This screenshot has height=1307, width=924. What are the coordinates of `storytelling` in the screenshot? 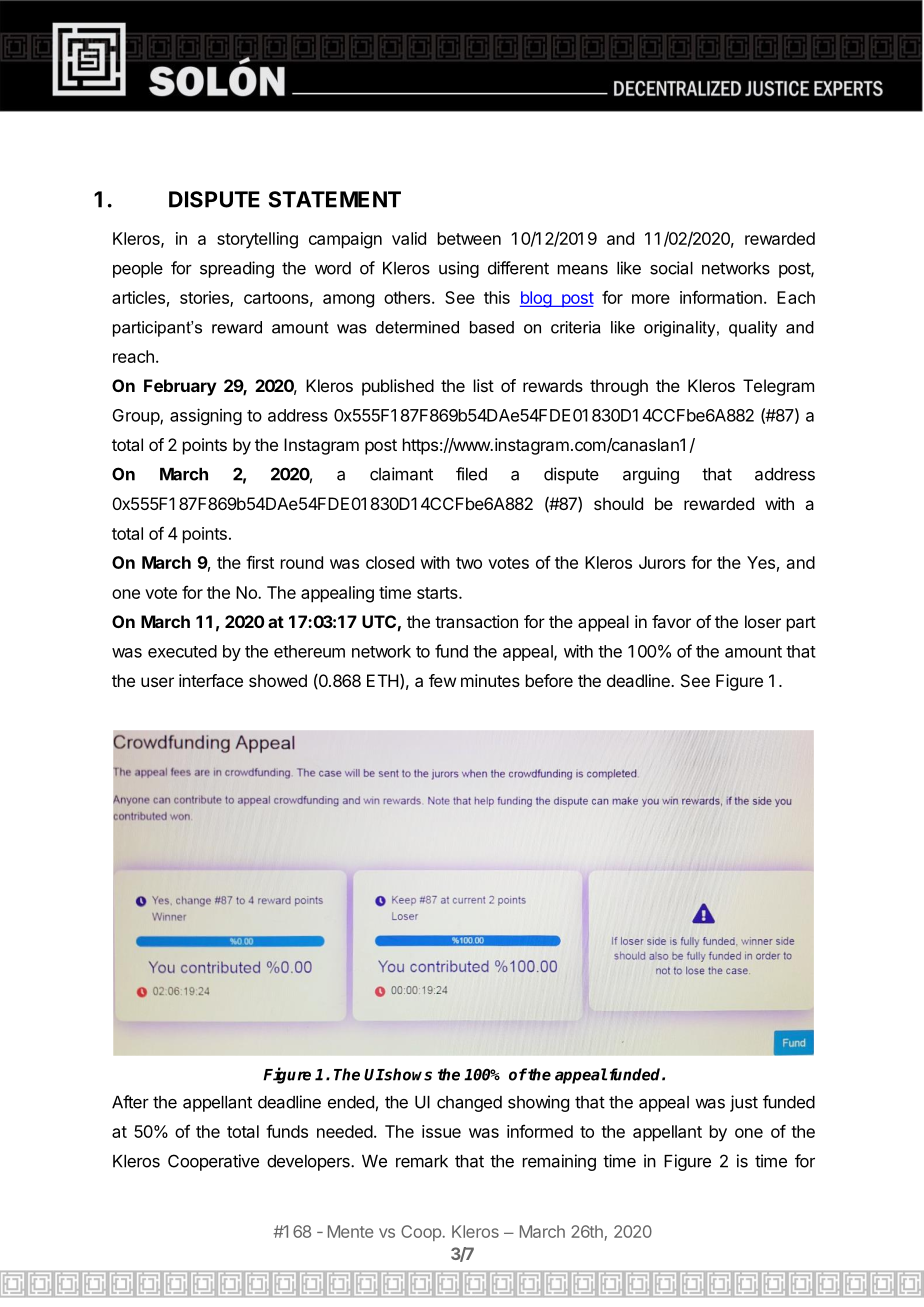 It's located at (257, 240).
